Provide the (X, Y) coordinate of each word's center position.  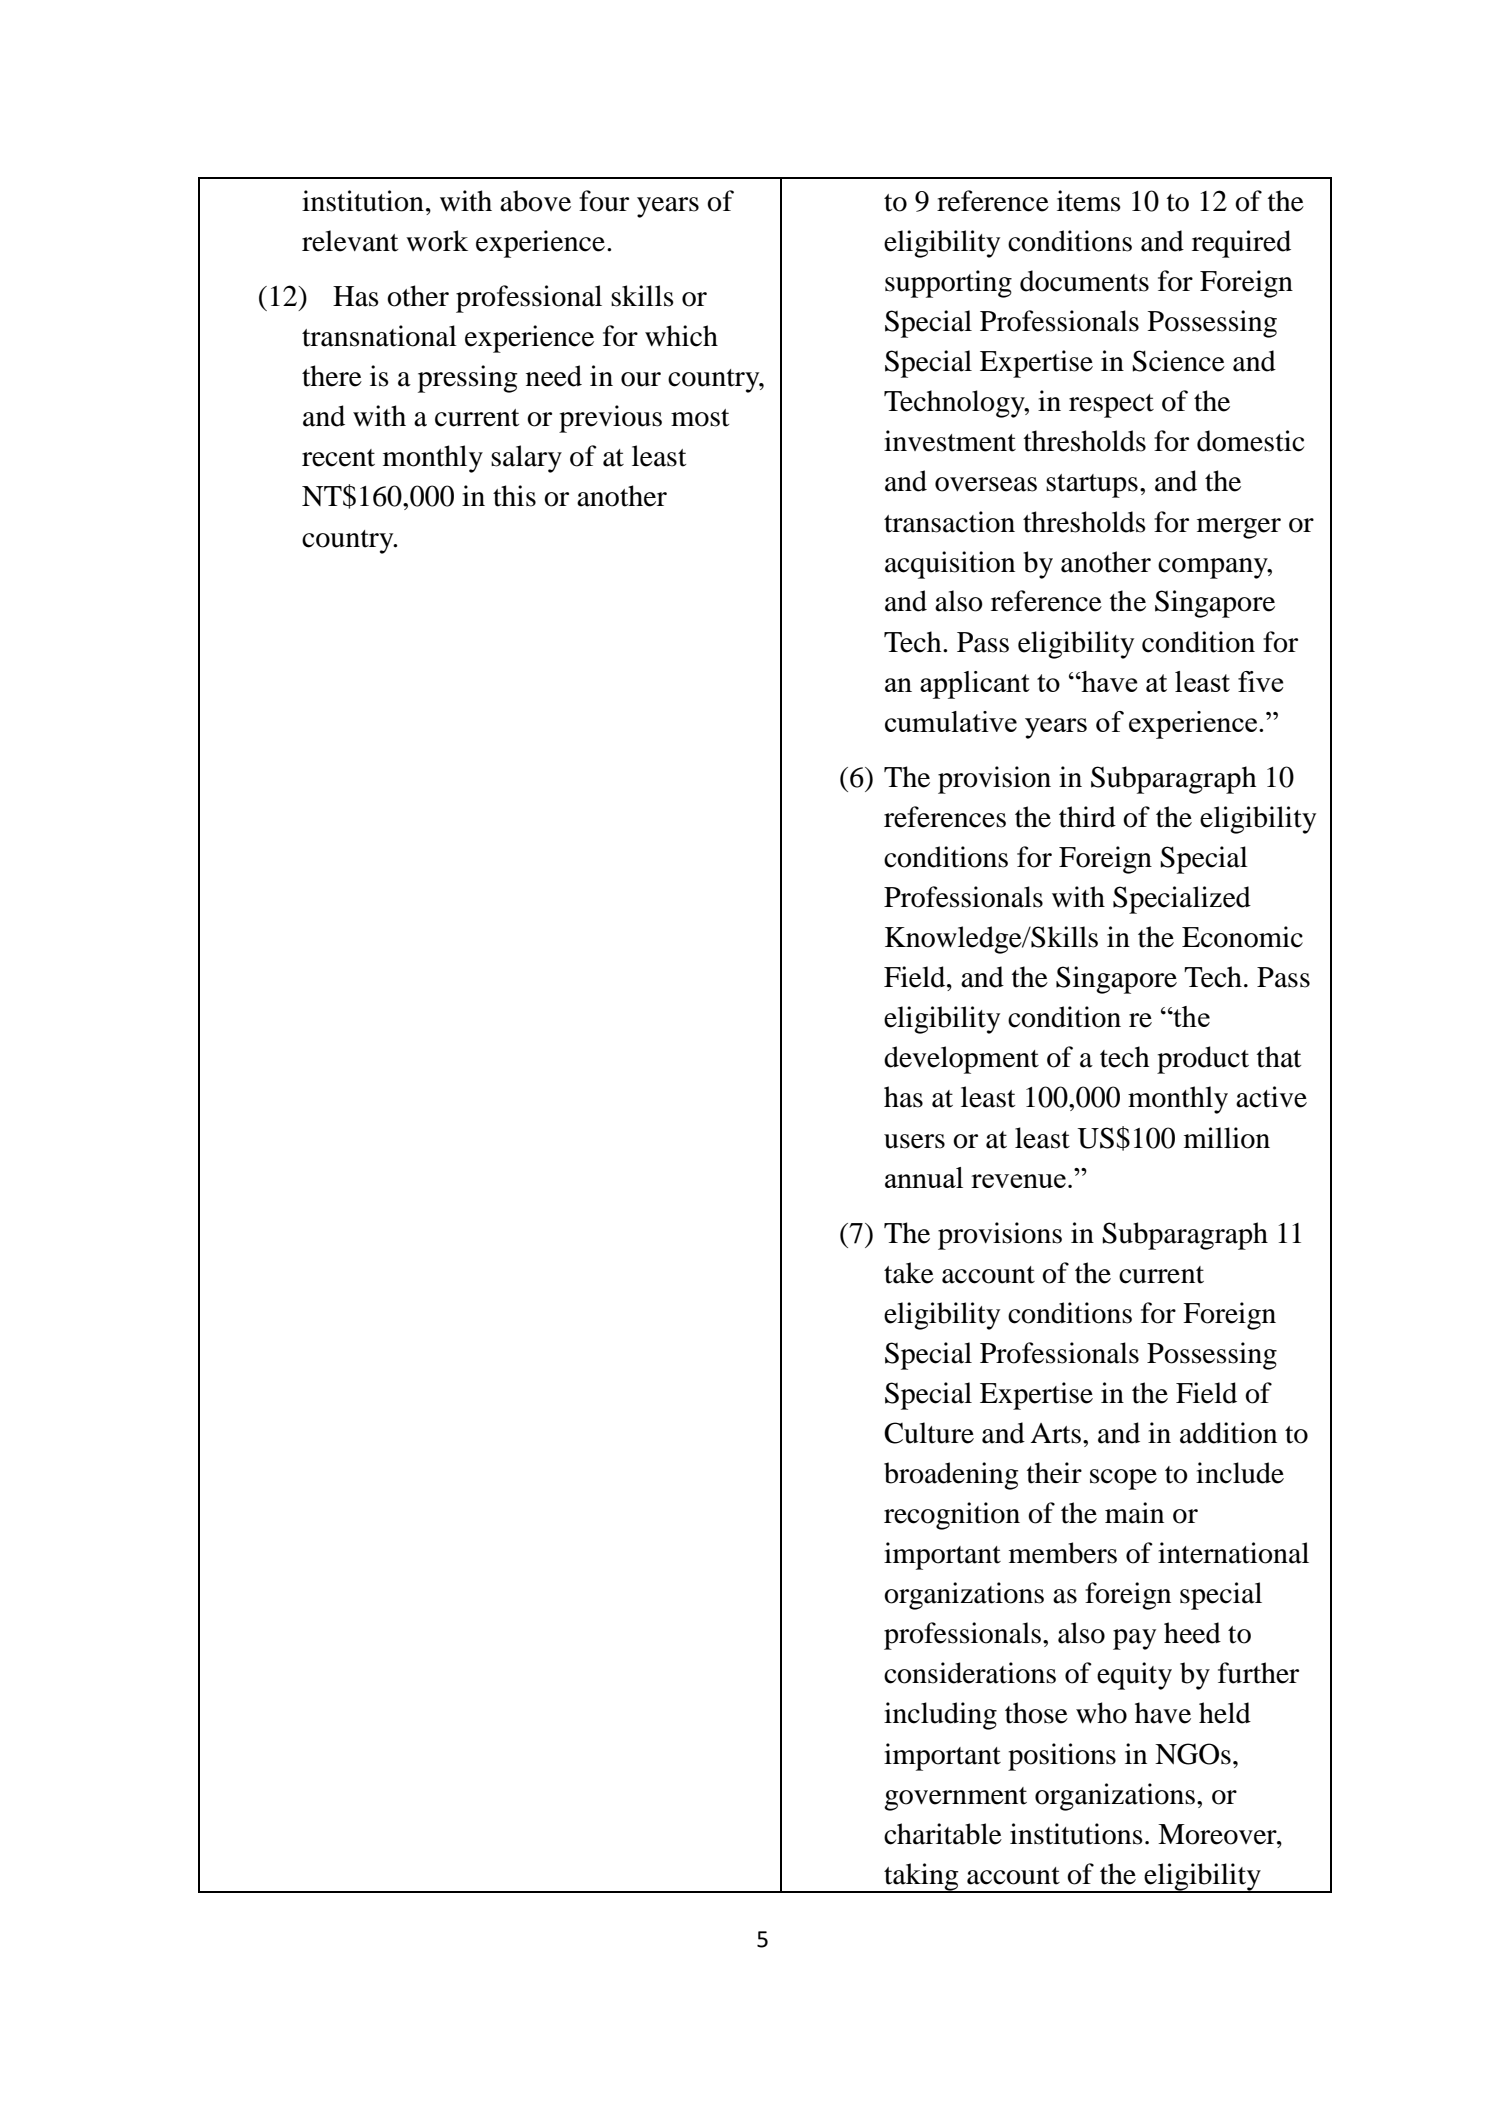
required (1241, 244)
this (514, 496)
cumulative (951, 721)
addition (1228, 1433)
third (1087, 817)
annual (924, 1177)
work (437, 241)
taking (921, 1878)
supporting (948, 284)
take (909, 1273)
